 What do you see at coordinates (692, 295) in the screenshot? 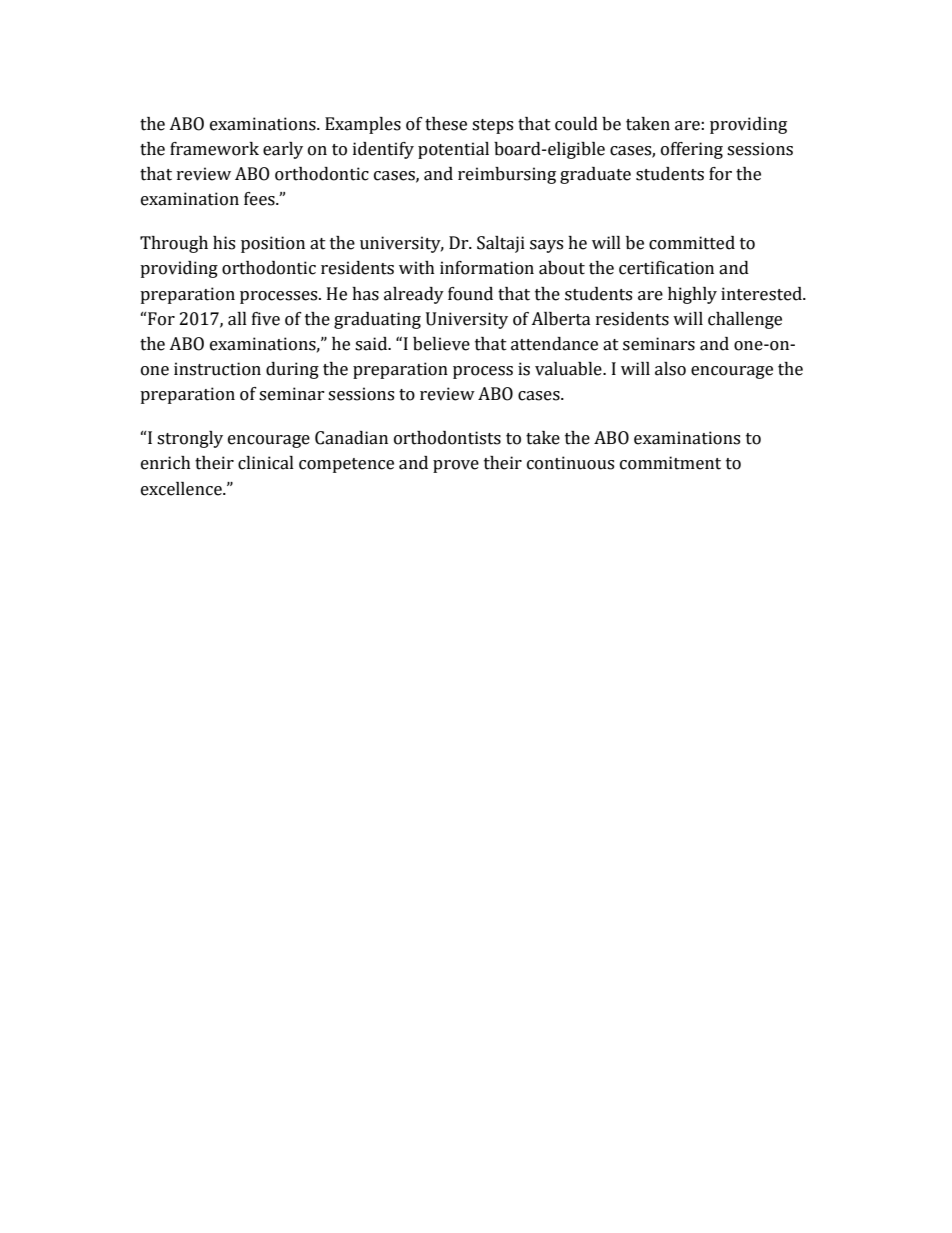
I see `highly` at bounding box center [692, 295].
